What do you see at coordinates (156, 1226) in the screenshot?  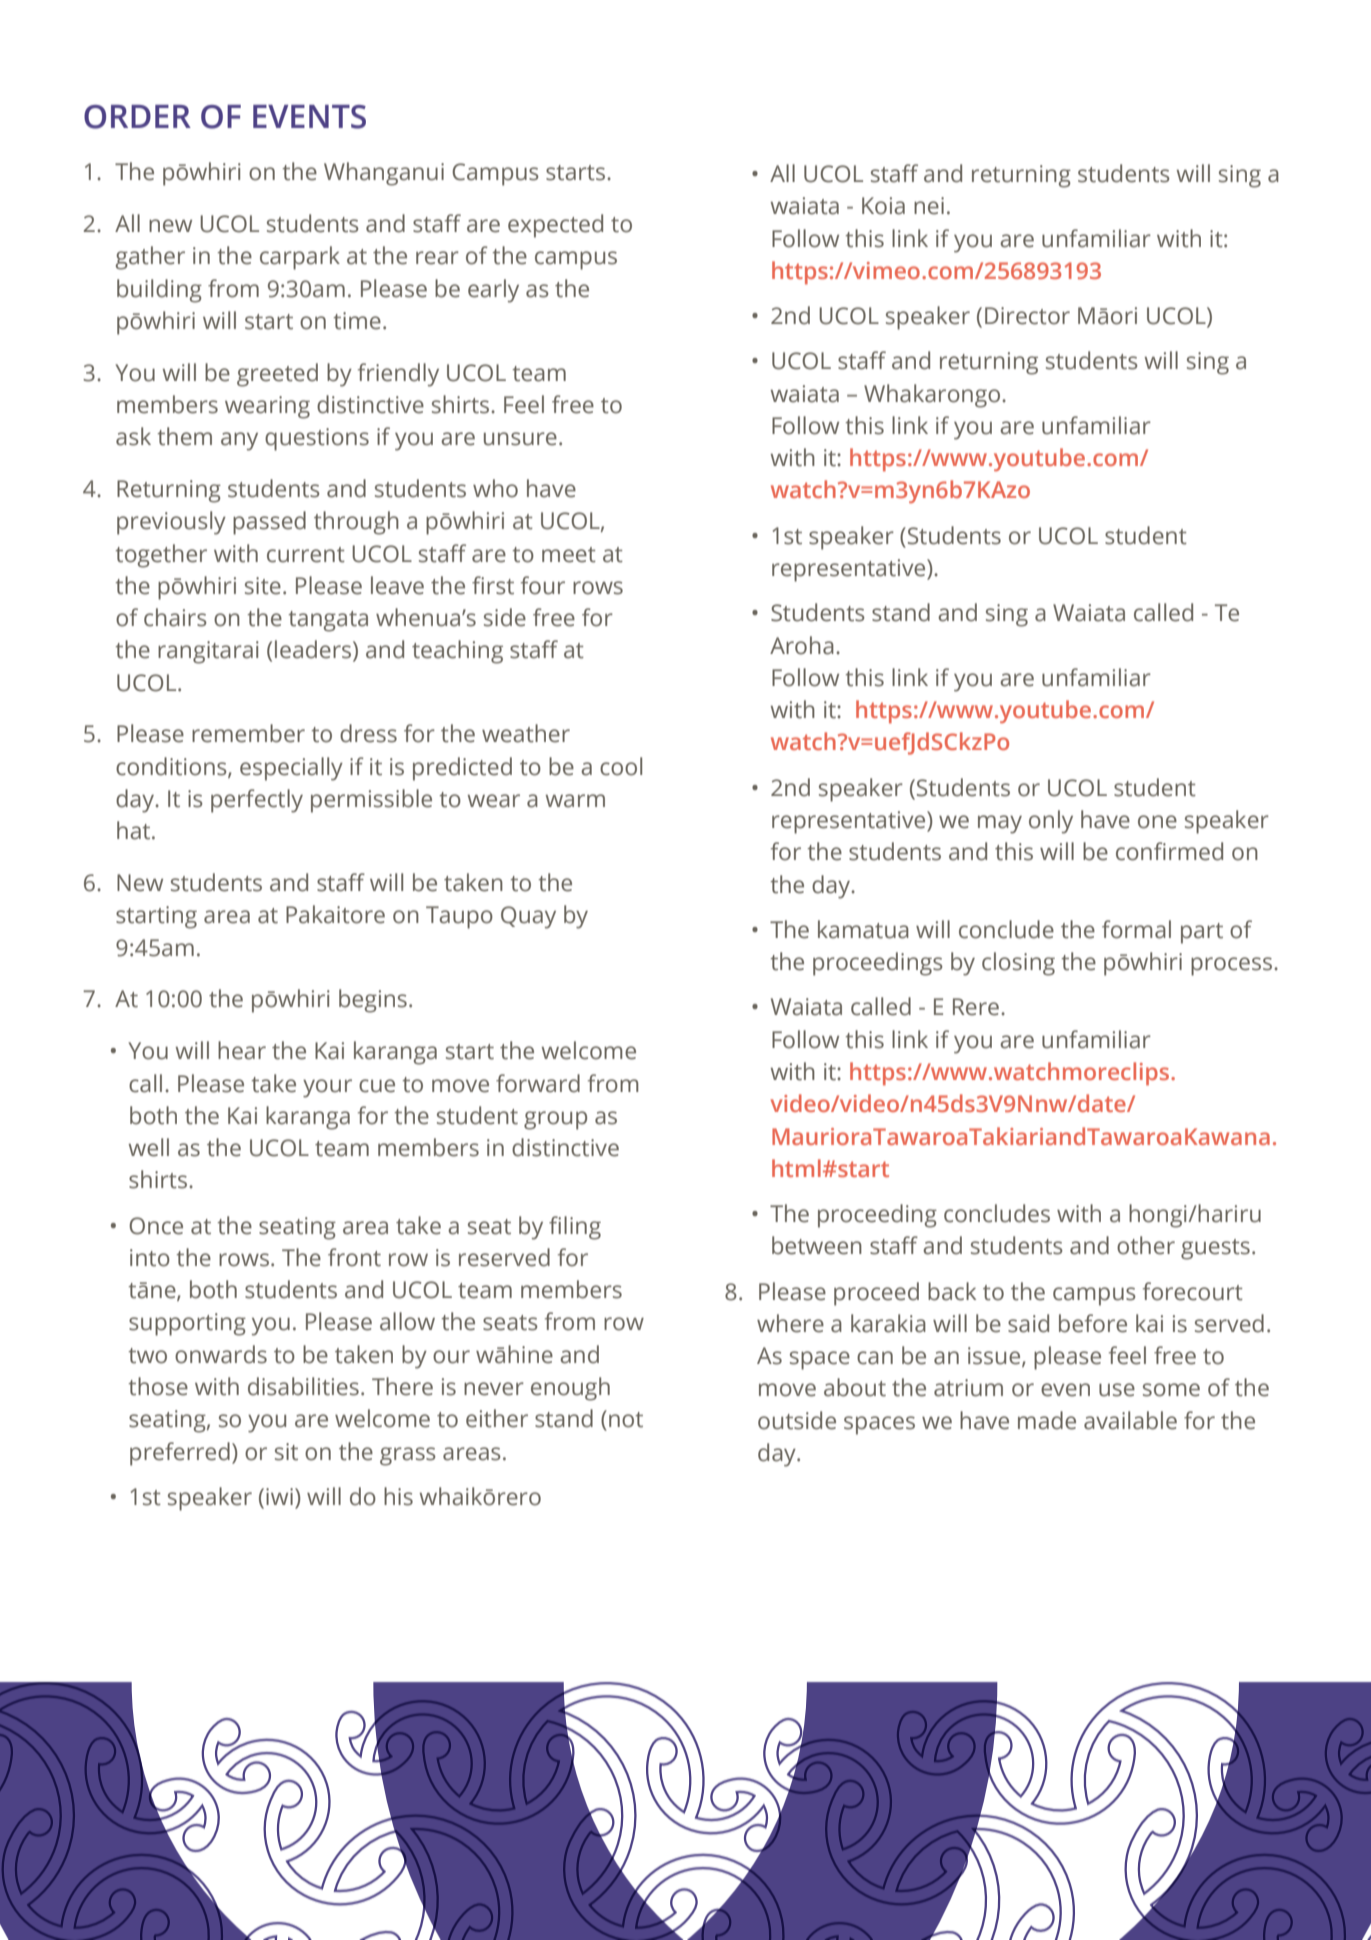 I see `Once` at bounding box center [156, 1226].
